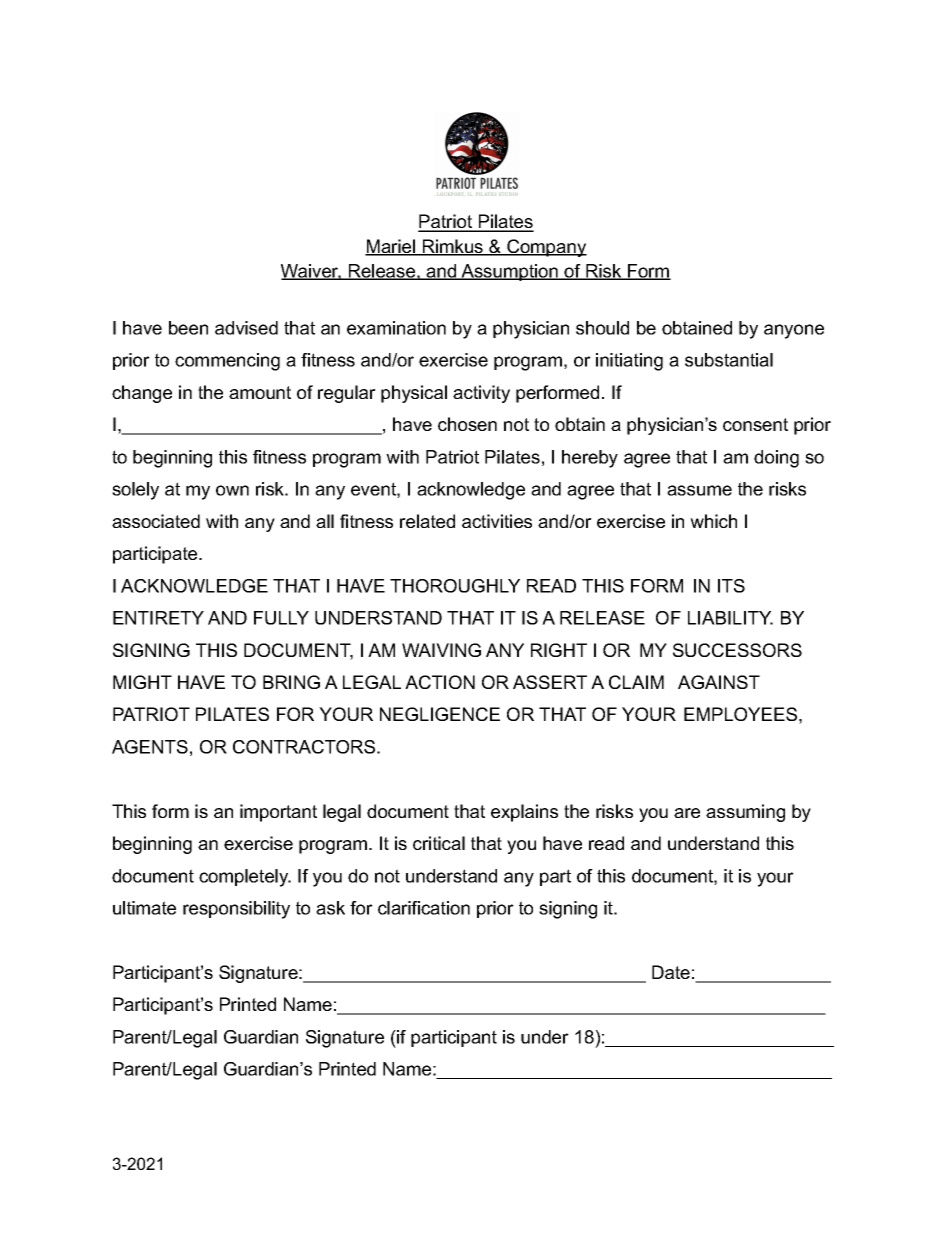 The image size is (952, 1233). What do you see at coordinates (745, 813) in the screenshot?
I see `assuming` at bounding box center [745, 813].
